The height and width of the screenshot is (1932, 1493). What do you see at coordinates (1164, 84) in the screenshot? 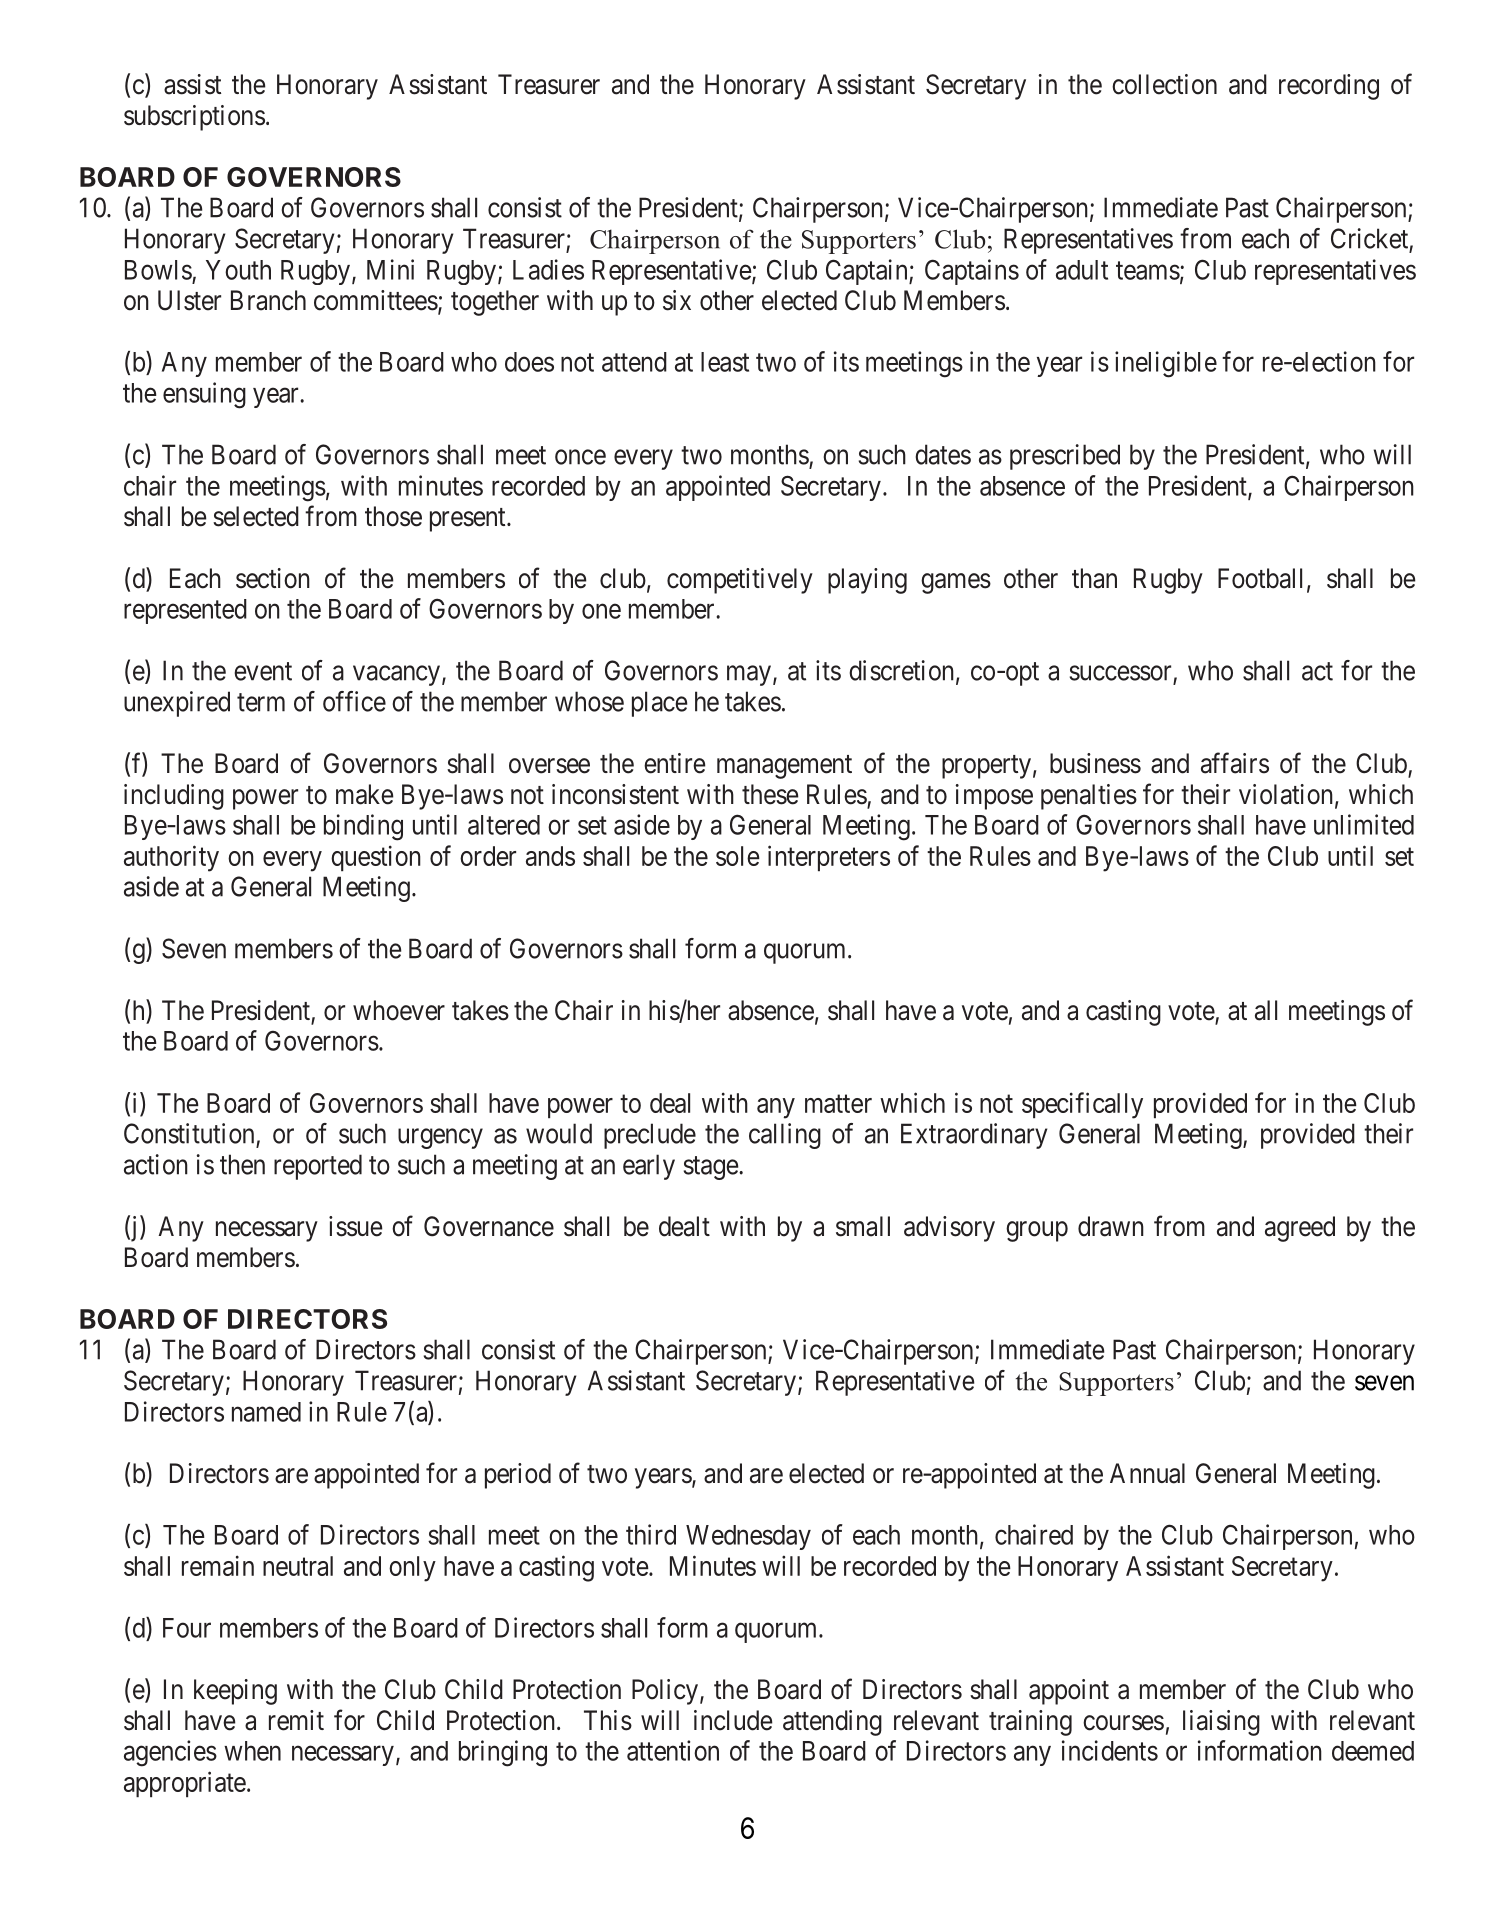
I see `collection` at bounding box center [1164, 84].
